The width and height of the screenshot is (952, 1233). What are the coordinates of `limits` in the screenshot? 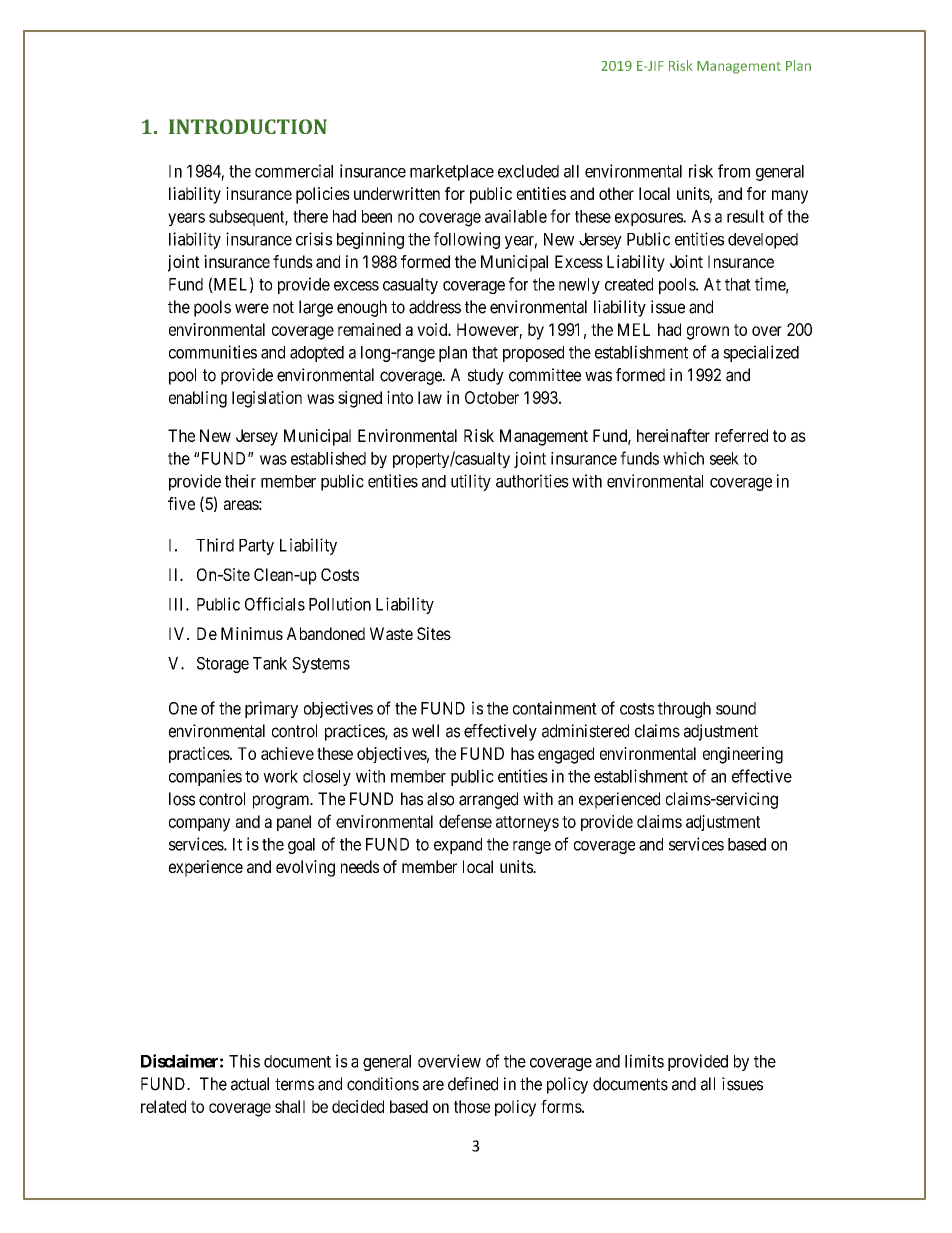 It's located at (644, 1061).
